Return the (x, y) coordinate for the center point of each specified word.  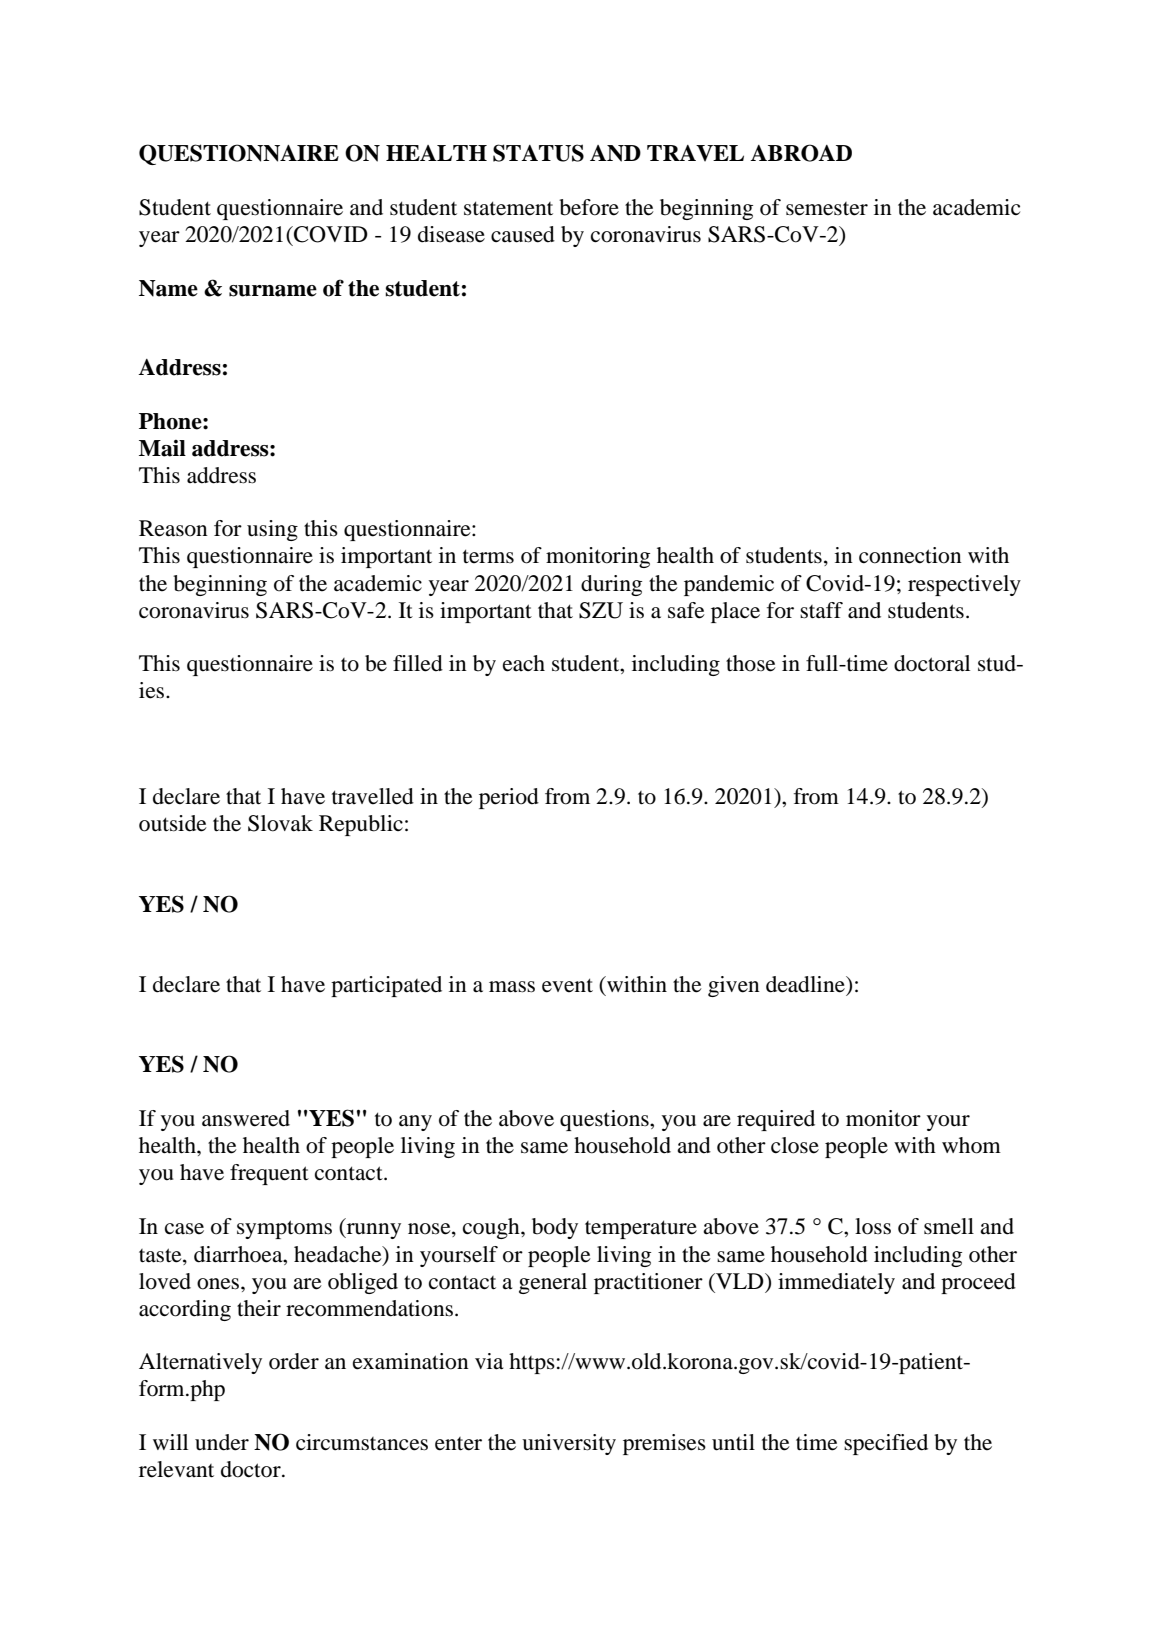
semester (827, 209)
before (589, 207)
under (222, 1442)
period (509, 798)
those (751, 663)
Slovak (280, 823)
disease (451, 234)
